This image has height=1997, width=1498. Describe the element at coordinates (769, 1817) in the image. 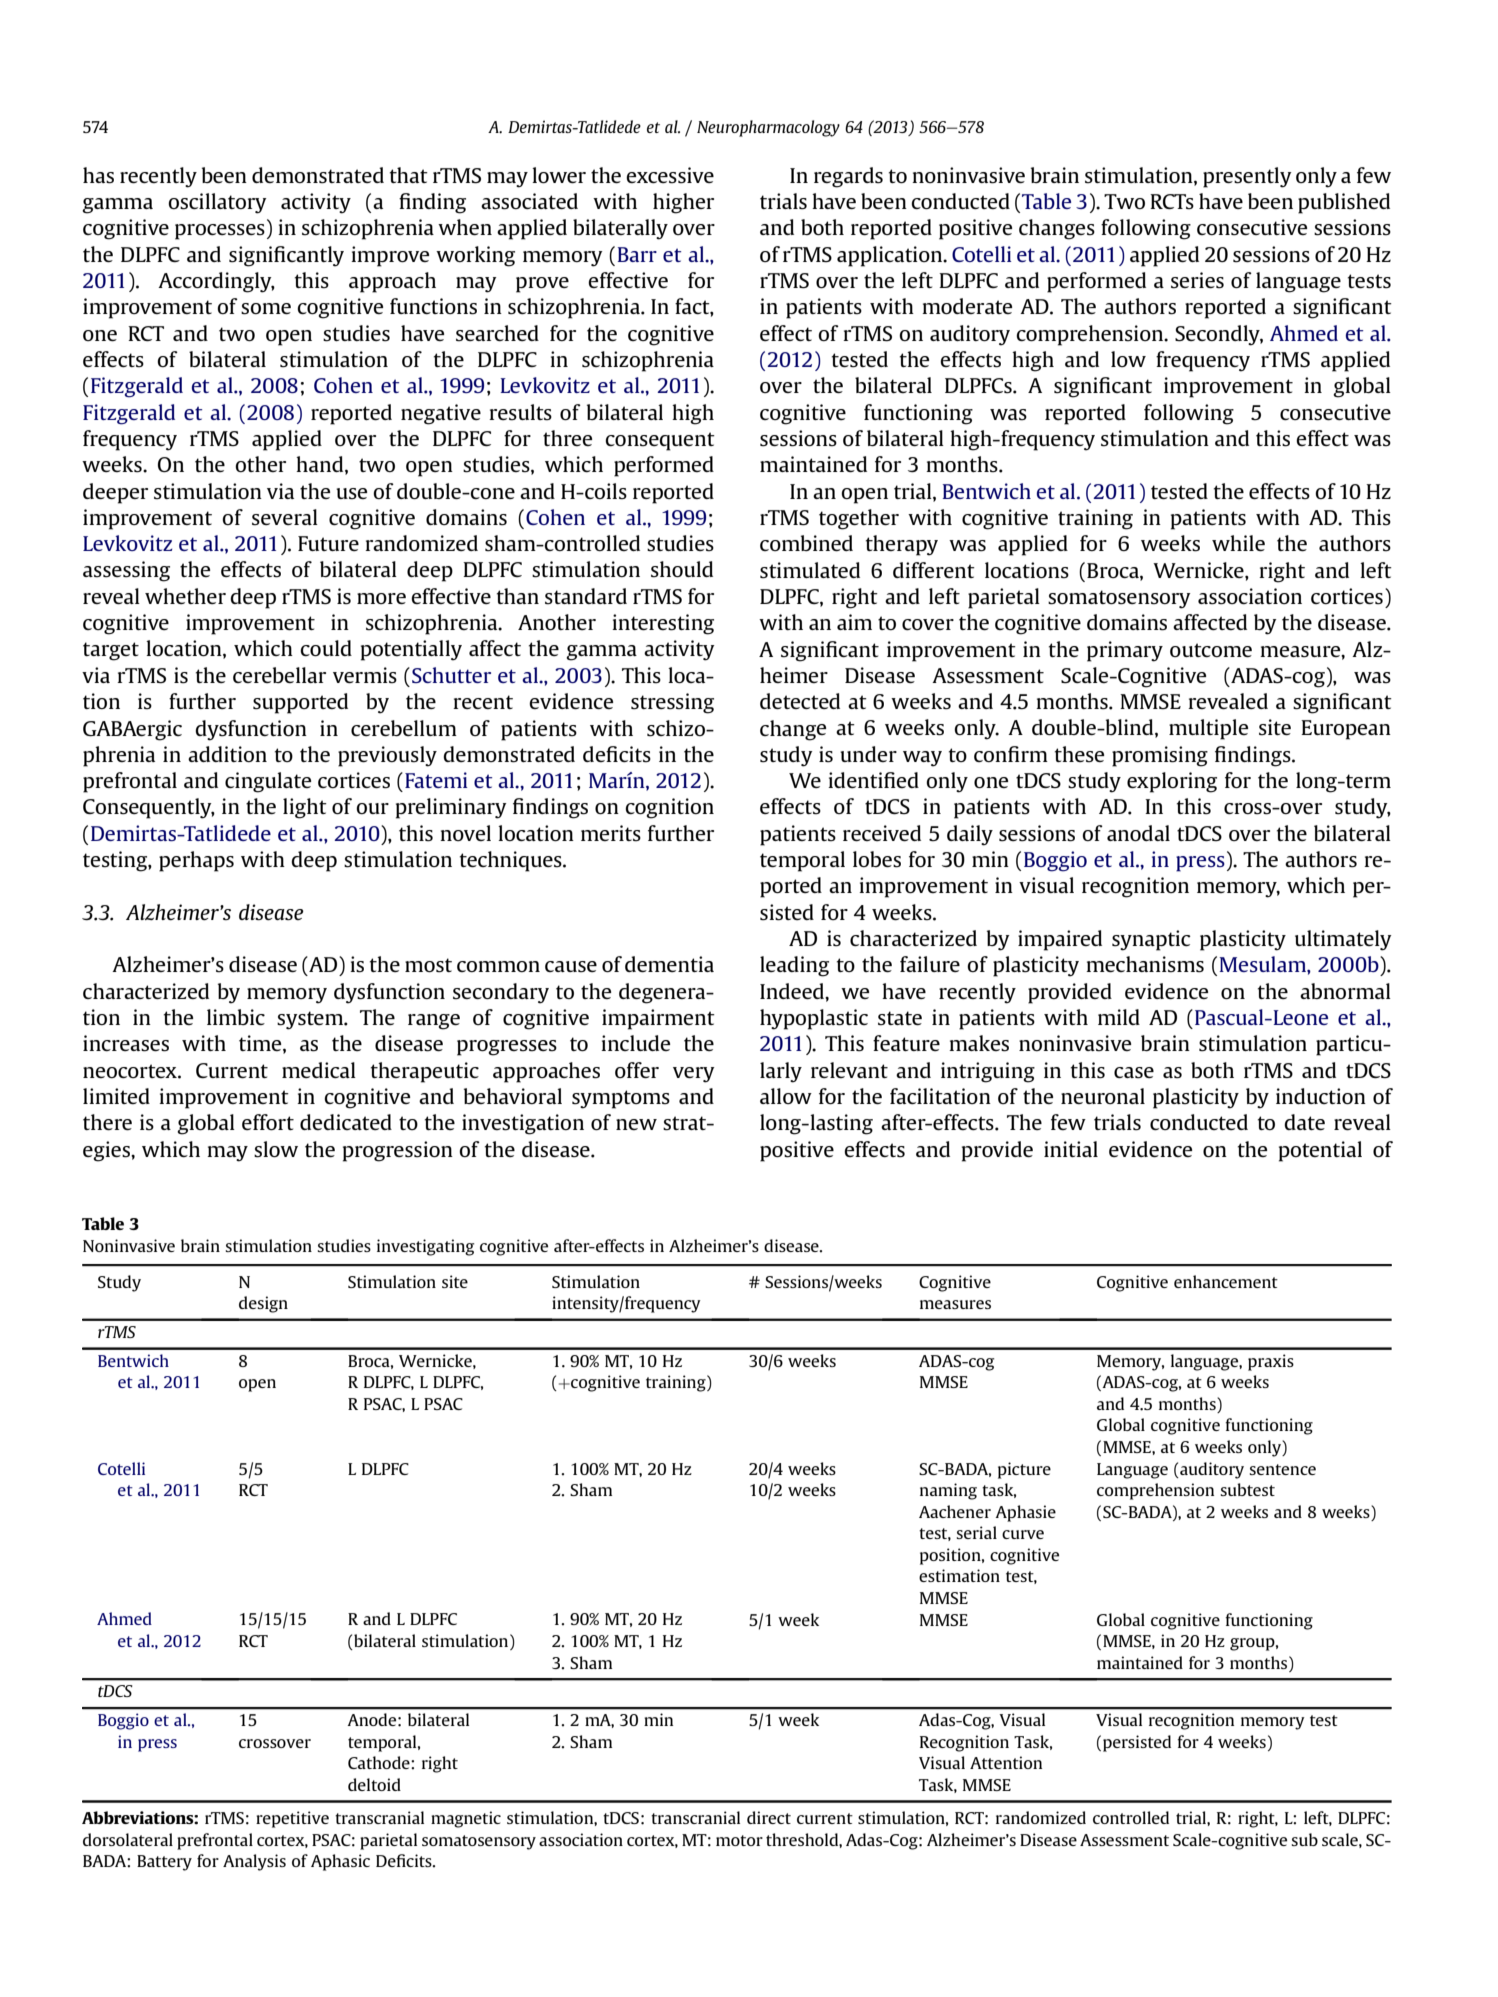

I see `direct` at that location.
